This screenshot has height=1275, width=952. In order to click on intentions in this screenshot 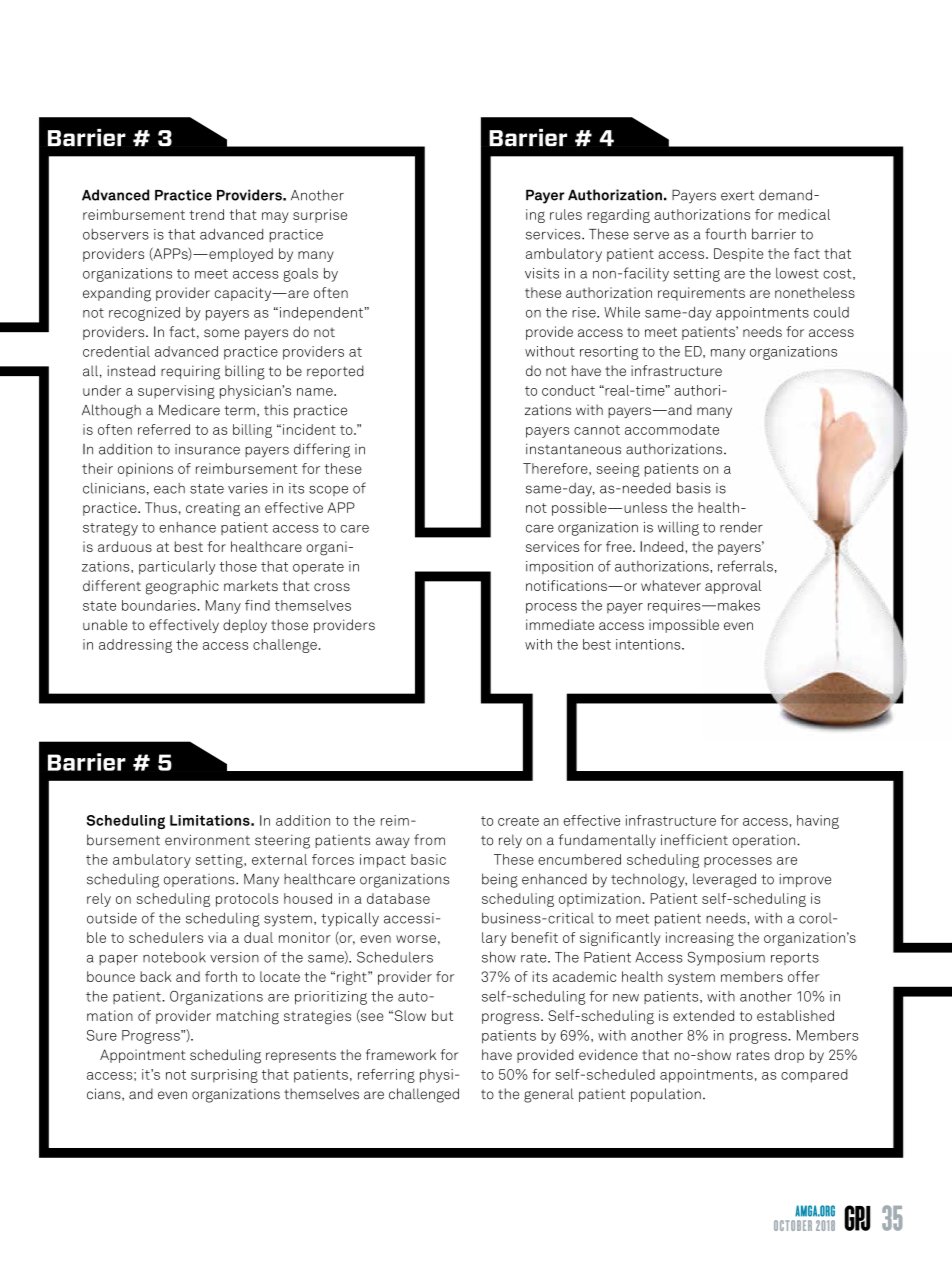, I will do `click(649, 644)`.
